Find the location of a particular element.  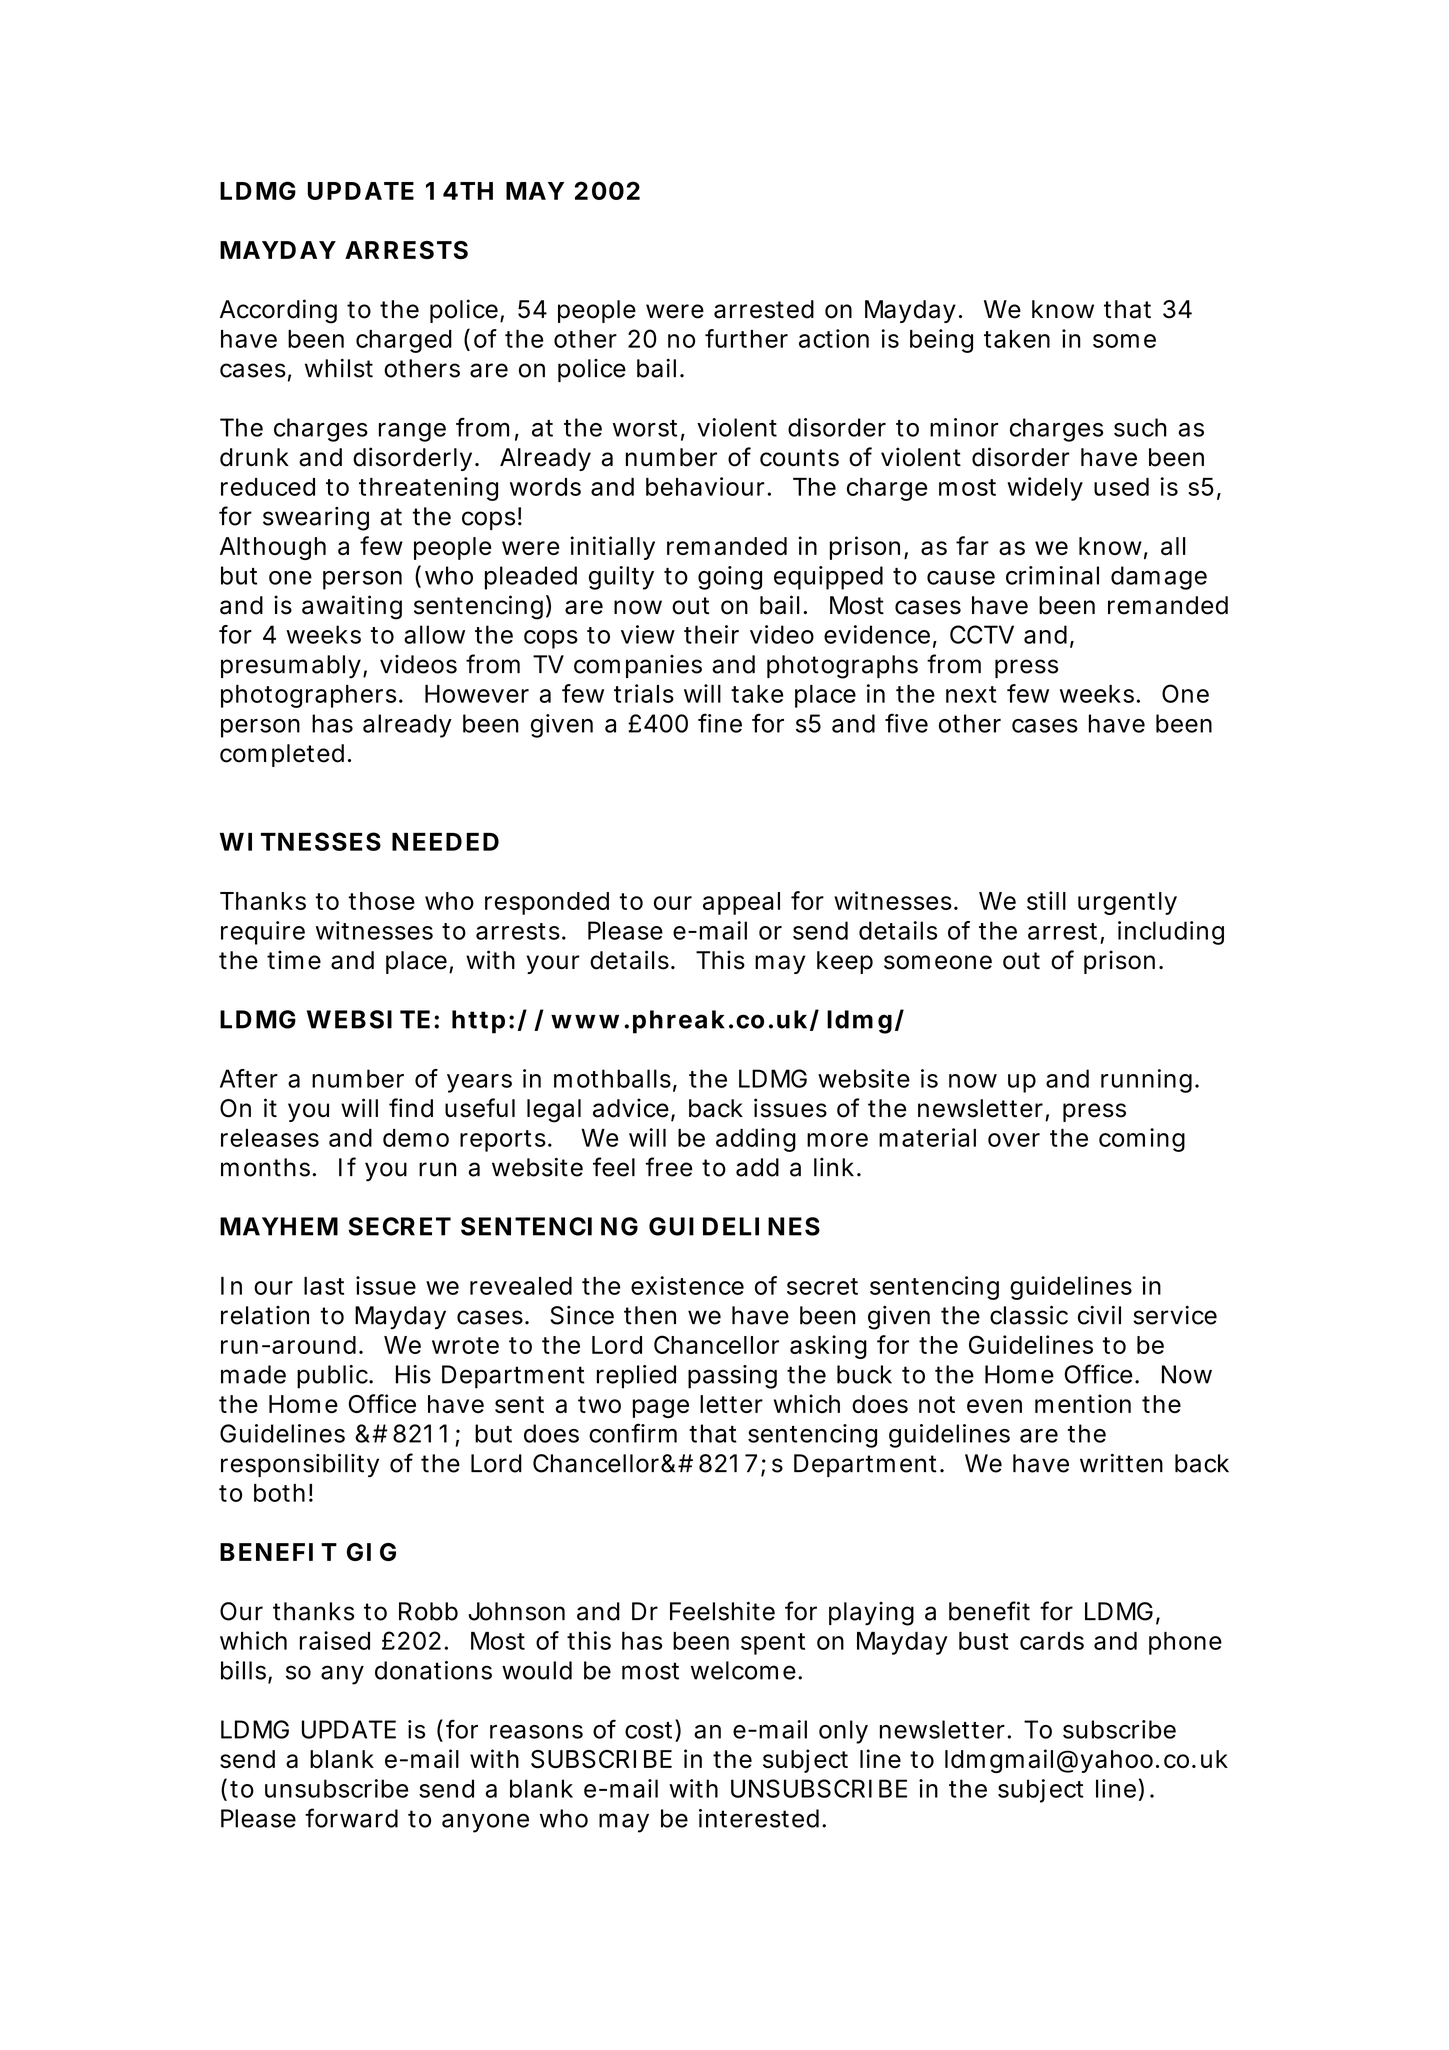

running is located at coordinates (1146, 1081).
